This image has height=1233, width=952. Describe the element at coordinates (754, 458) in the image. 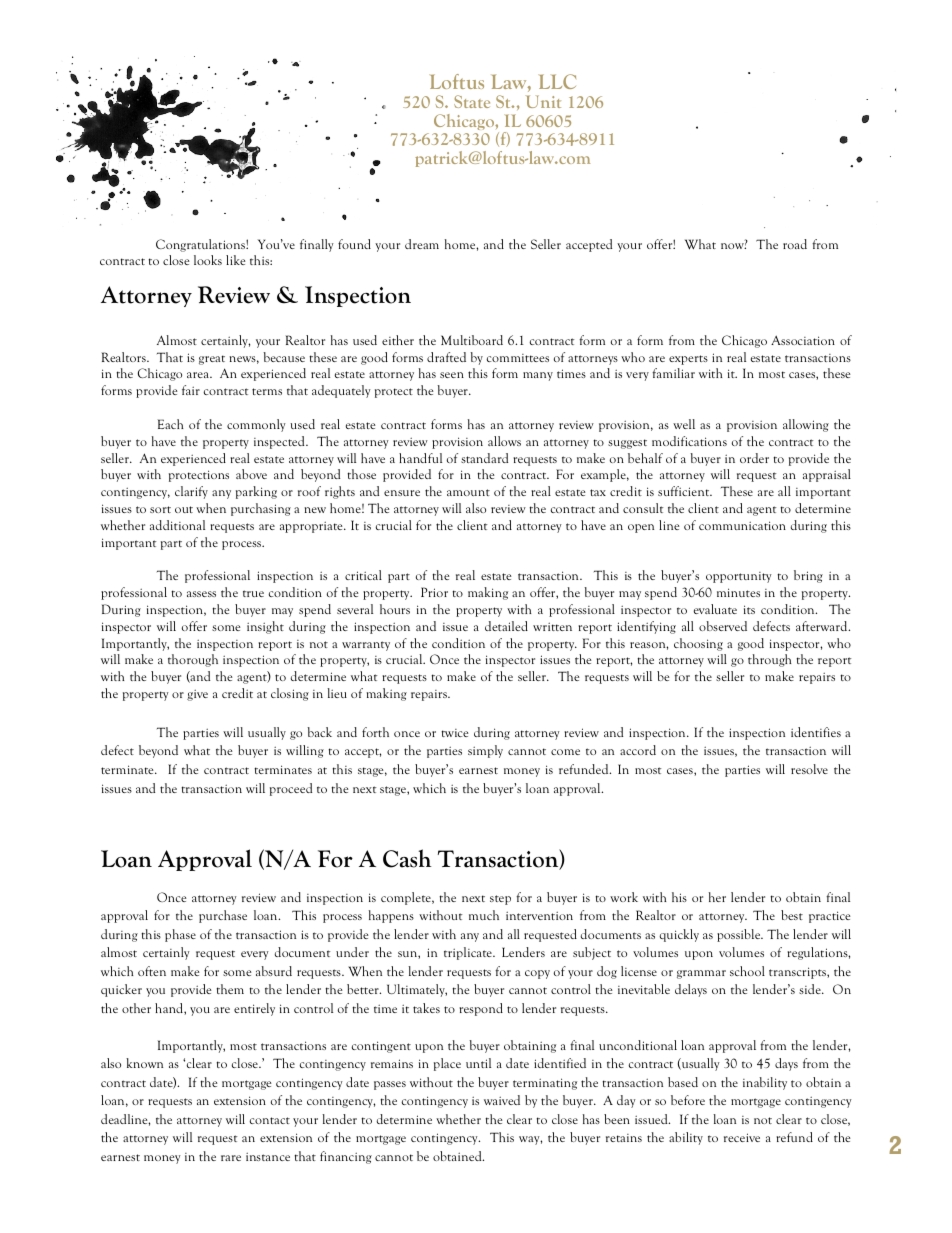

I see `order` at that location.
